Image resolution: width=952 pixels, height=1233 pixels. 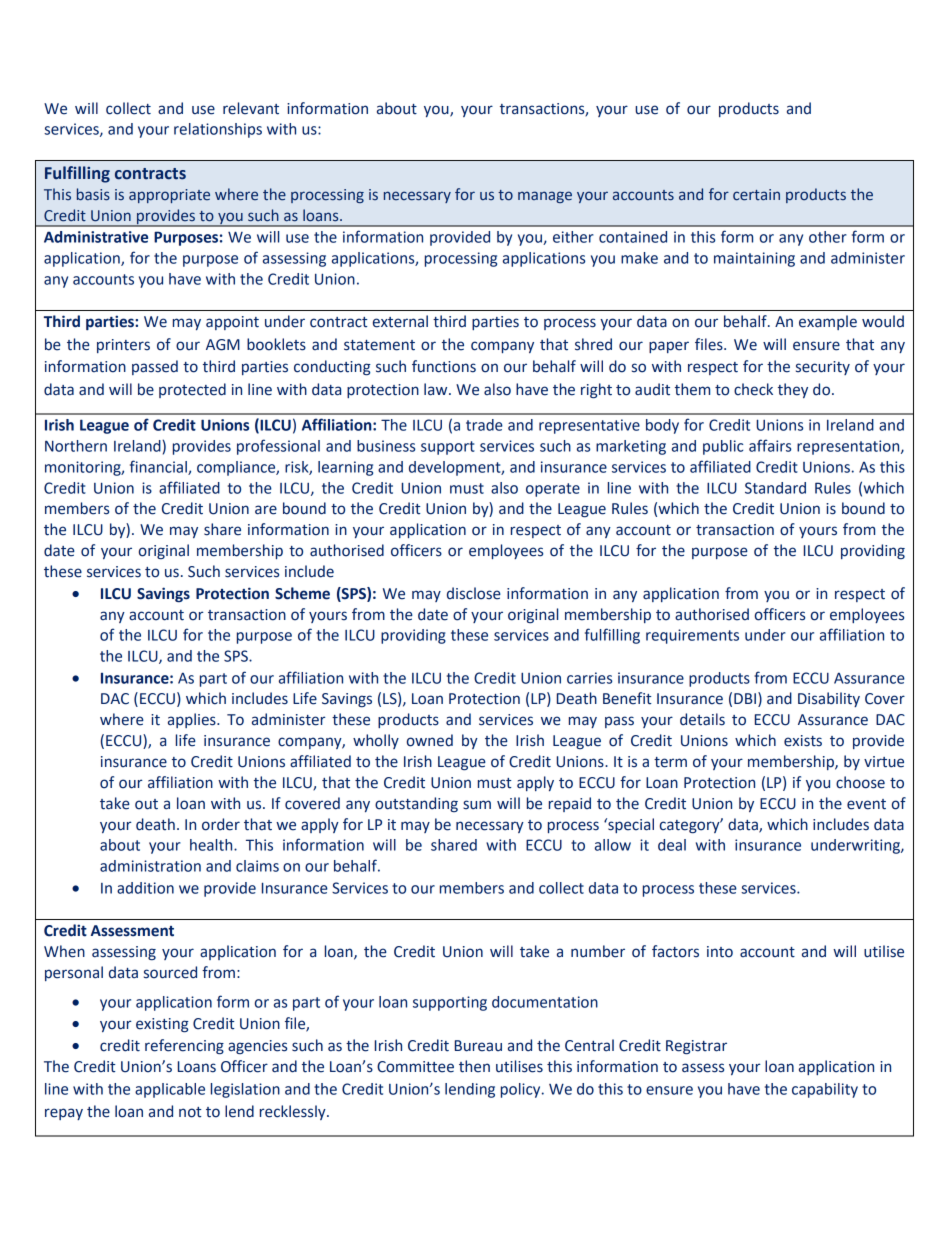 What do you see at coordinates (545, 197) in the image?
I see `manage` at bounding box center [545, 197].
